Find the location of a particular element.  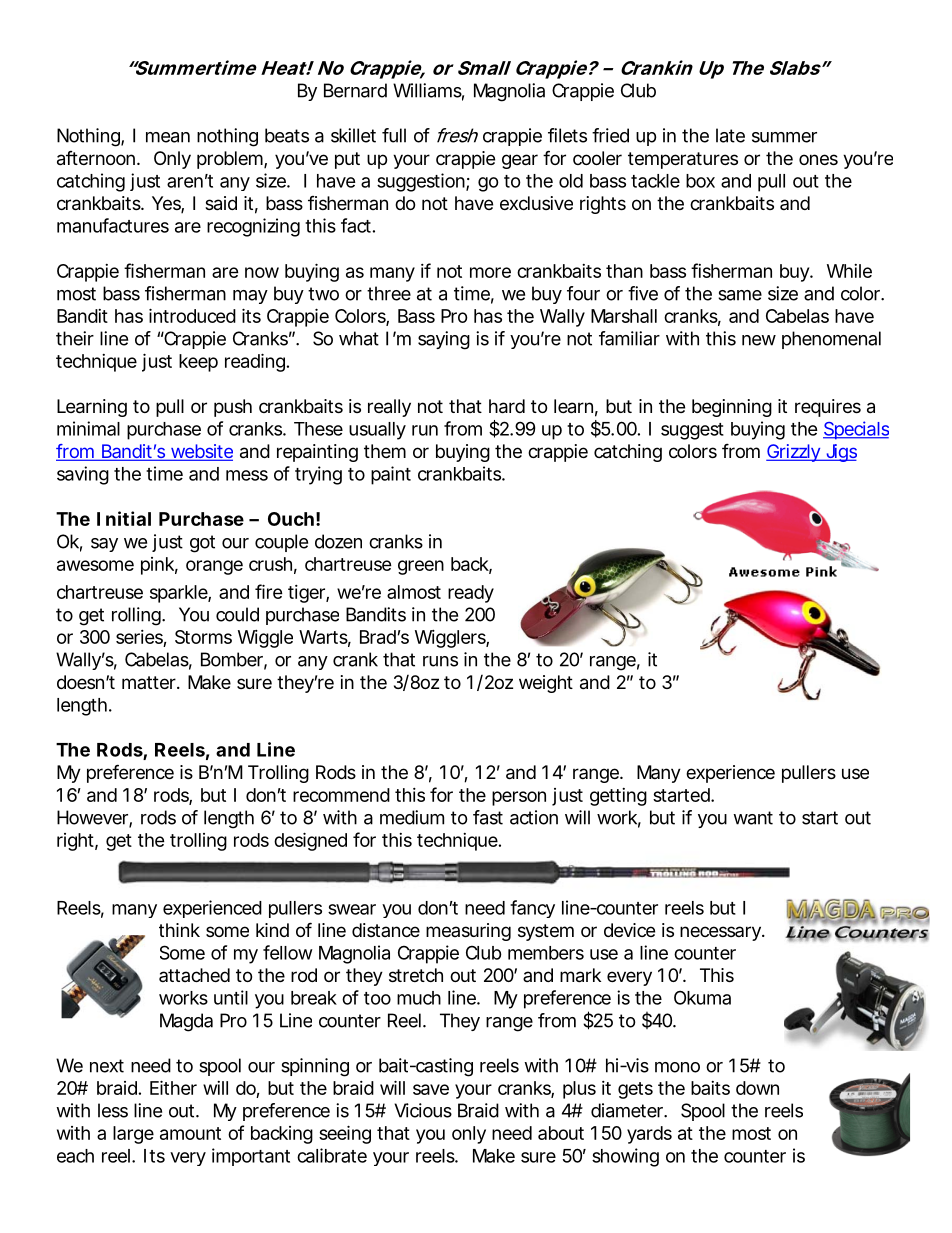

amount is located at coordinates (190, 1133).
